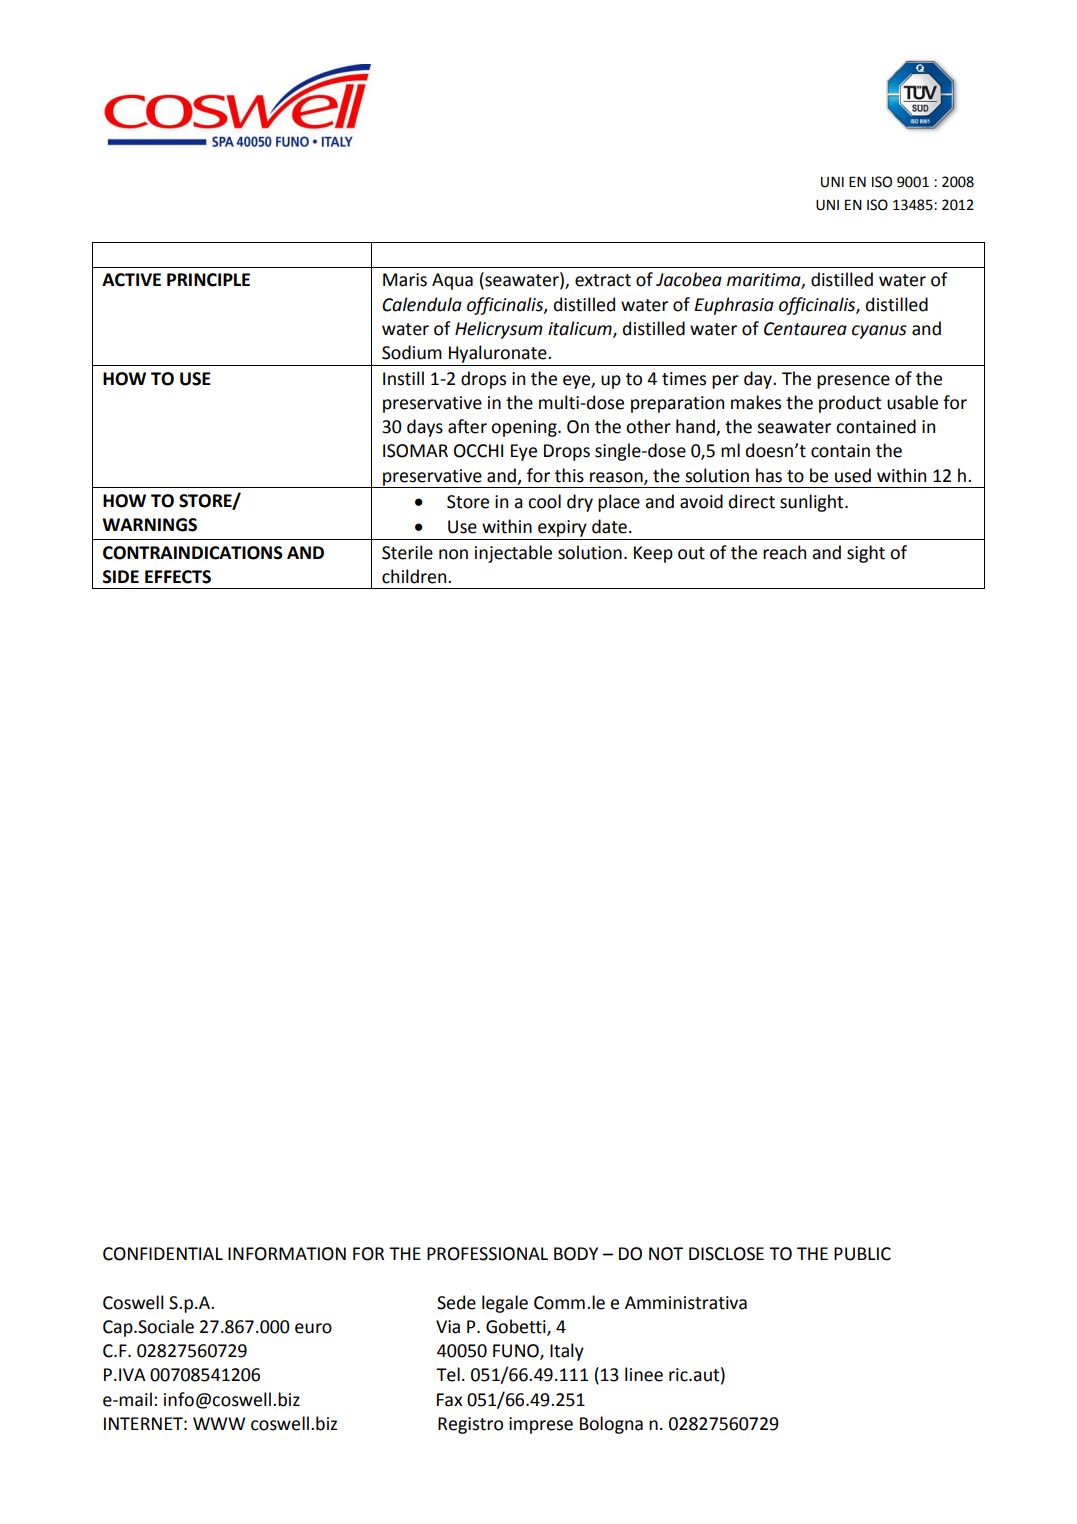  Describe the element at coordinates (178, 577) in the document. I see `EFFECTS` at that location.
